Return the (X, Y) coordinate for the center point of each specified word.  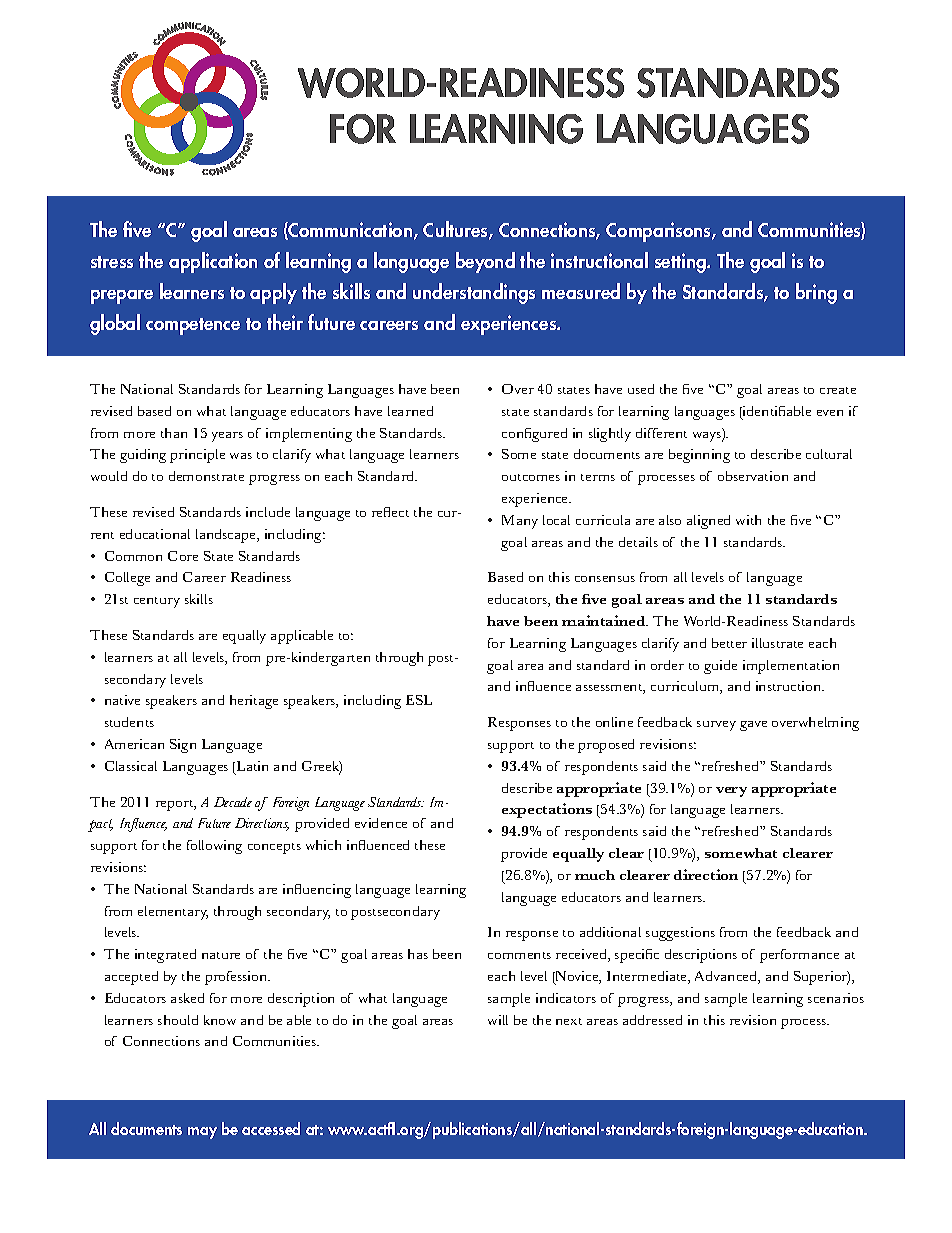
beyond (485, 262)
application (213, 262)
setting (681, 263)
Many (520, 522)
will (498, 1020)
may (202, 1133)
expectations (547, 810)
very (731, 792)
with (748, 520)
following (214, 847)
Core (183, 556)
